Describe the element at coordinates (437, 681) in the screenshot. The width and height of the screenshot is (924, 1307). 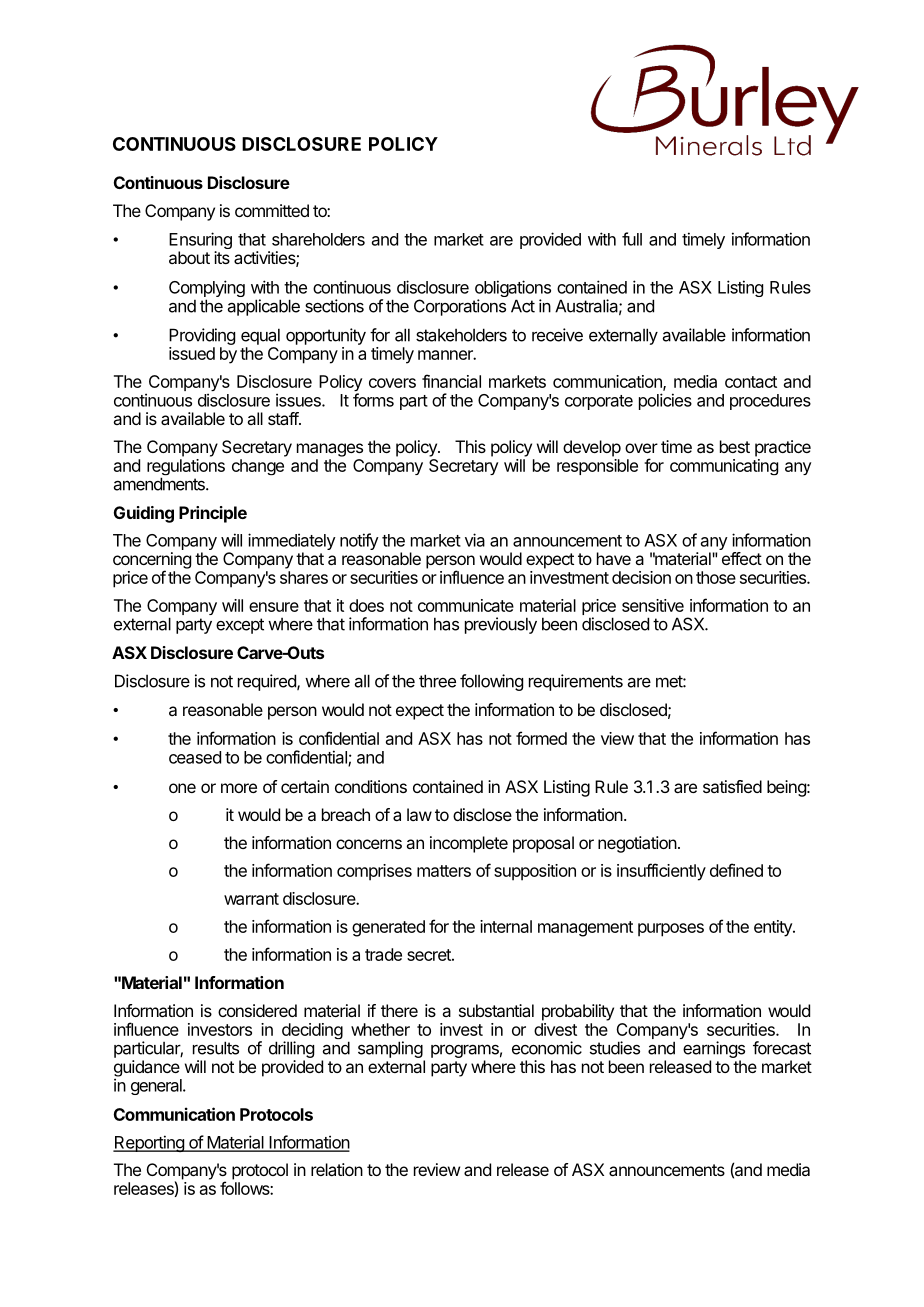
I see `three` at that location.
